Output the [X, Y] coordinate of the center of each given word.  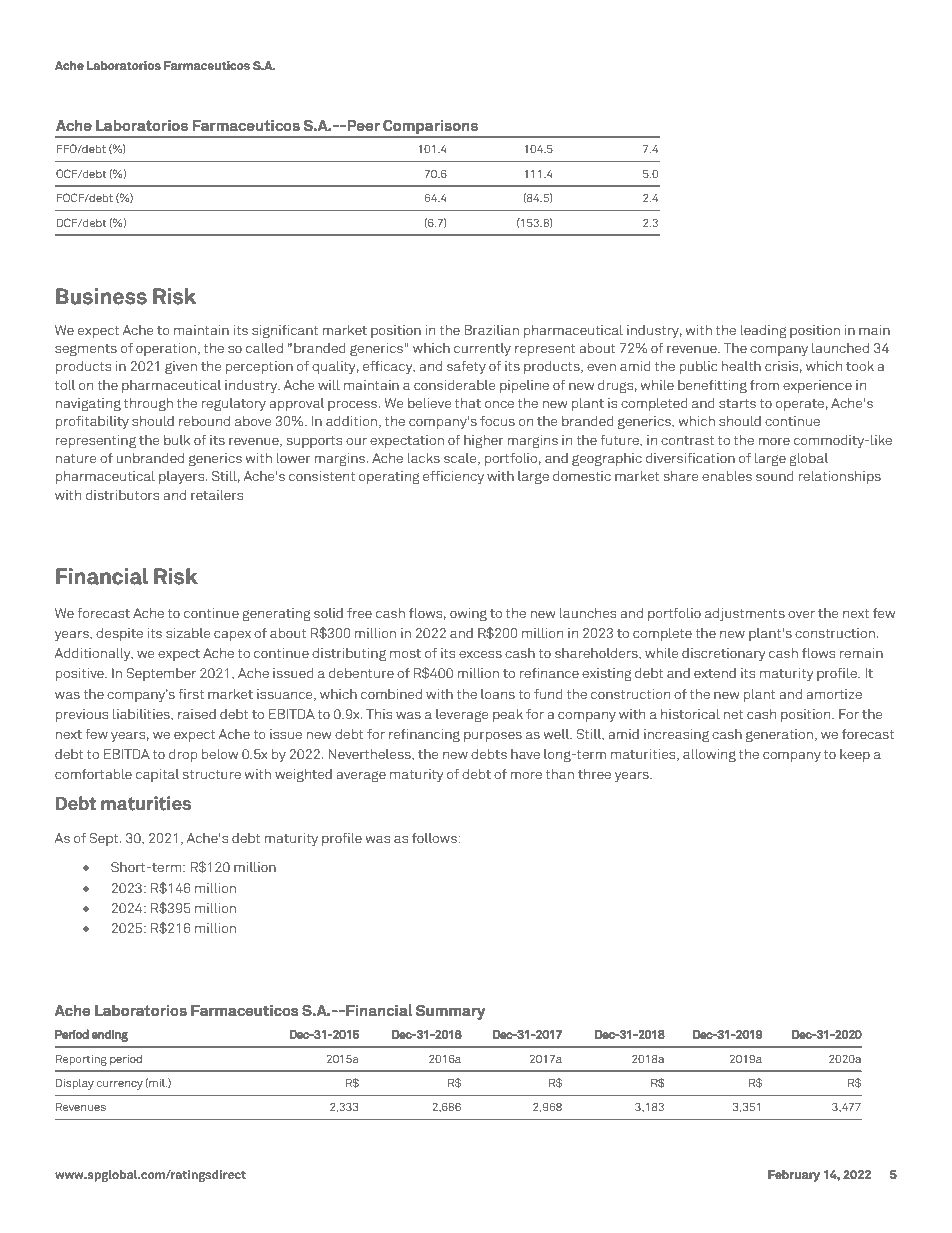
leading [764, 332]
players [183, 478]
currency [120, 1085]
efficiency [453, 477]
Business [101, 296]
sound [775, 476]
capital [157, 775]
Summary [450, 1012]
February [794, 1176]
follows [435, 837]
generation [779, 736]
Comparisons [430, 128]
